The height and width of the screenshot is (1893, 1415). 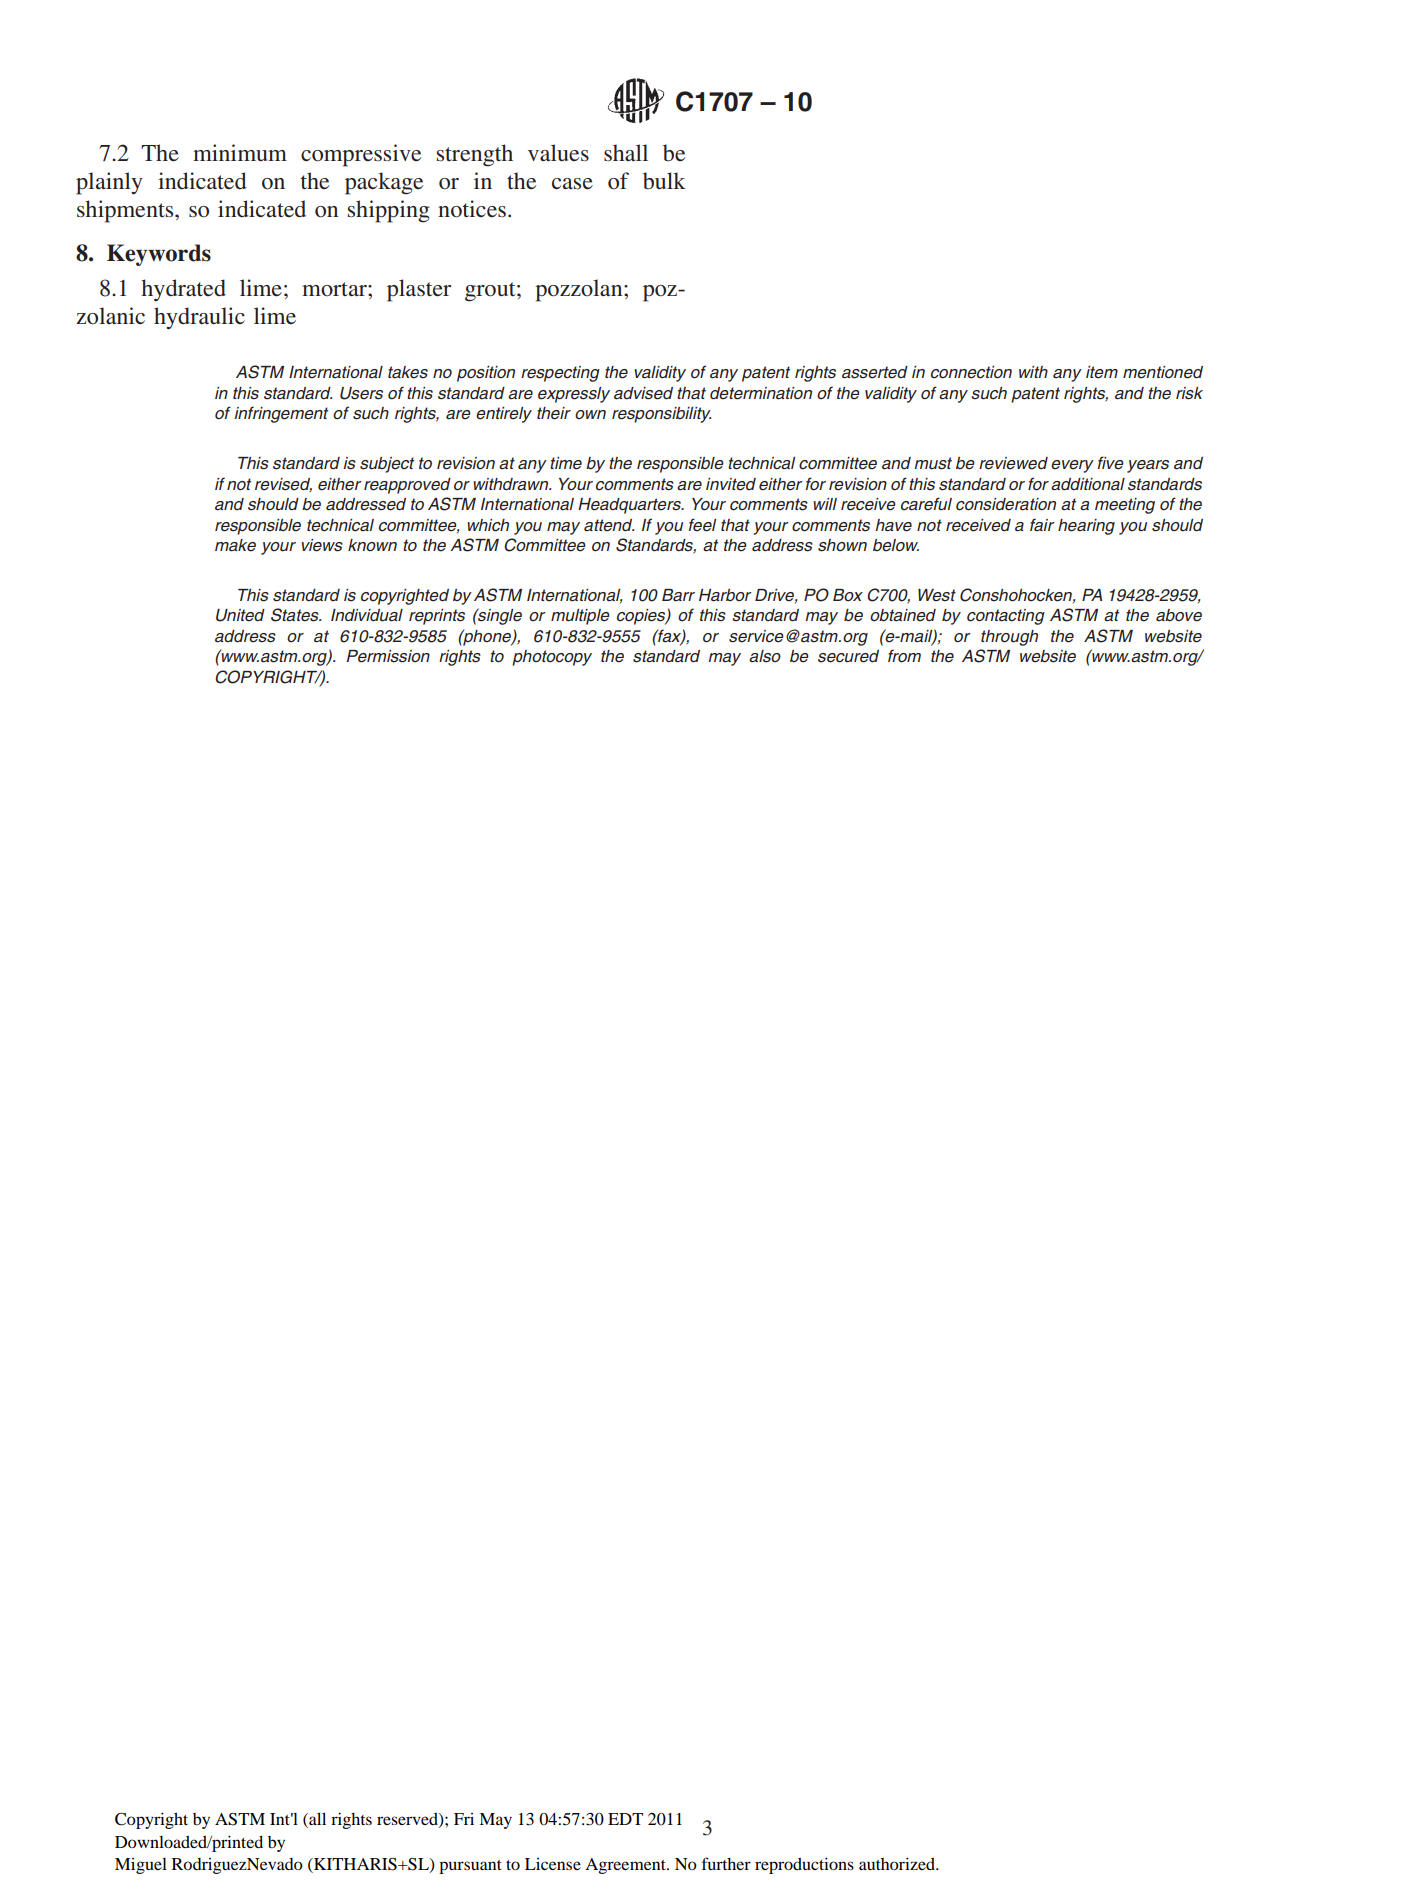 I want to click on photocopy, so click(x=552, y=658).
